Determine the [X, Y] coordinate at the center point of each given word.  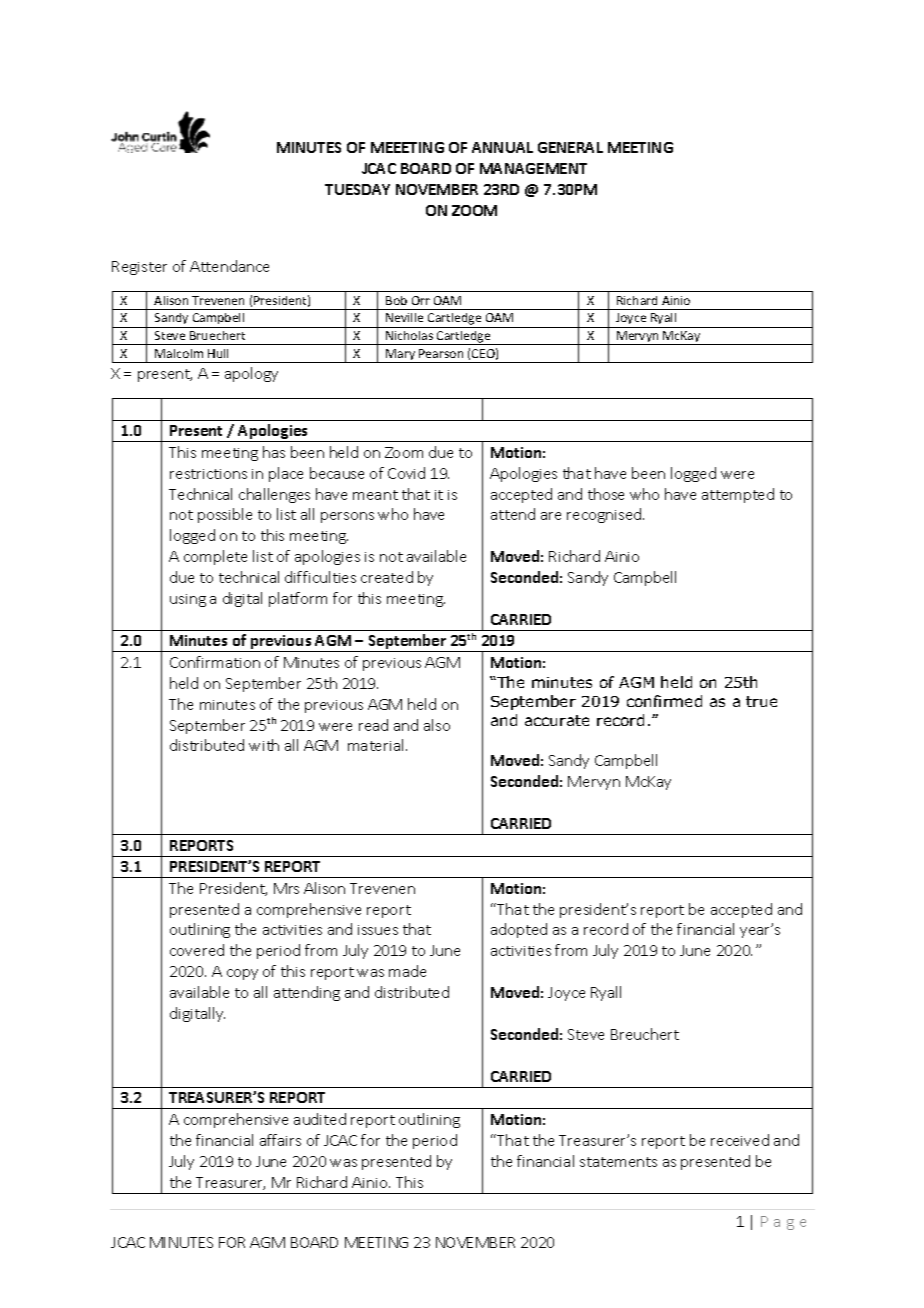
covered [197, 950]
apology [251, 374]
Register [139, 268]
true [761, 701]
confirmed [664, 701]
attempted [738, 495]
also [437, 725]
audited [320, 1119]
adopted [519, 930]
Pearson [441, 353]
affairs [280, 1140]
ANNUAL [502, 147]
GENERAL [570, 147]
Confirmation [215, 662]
